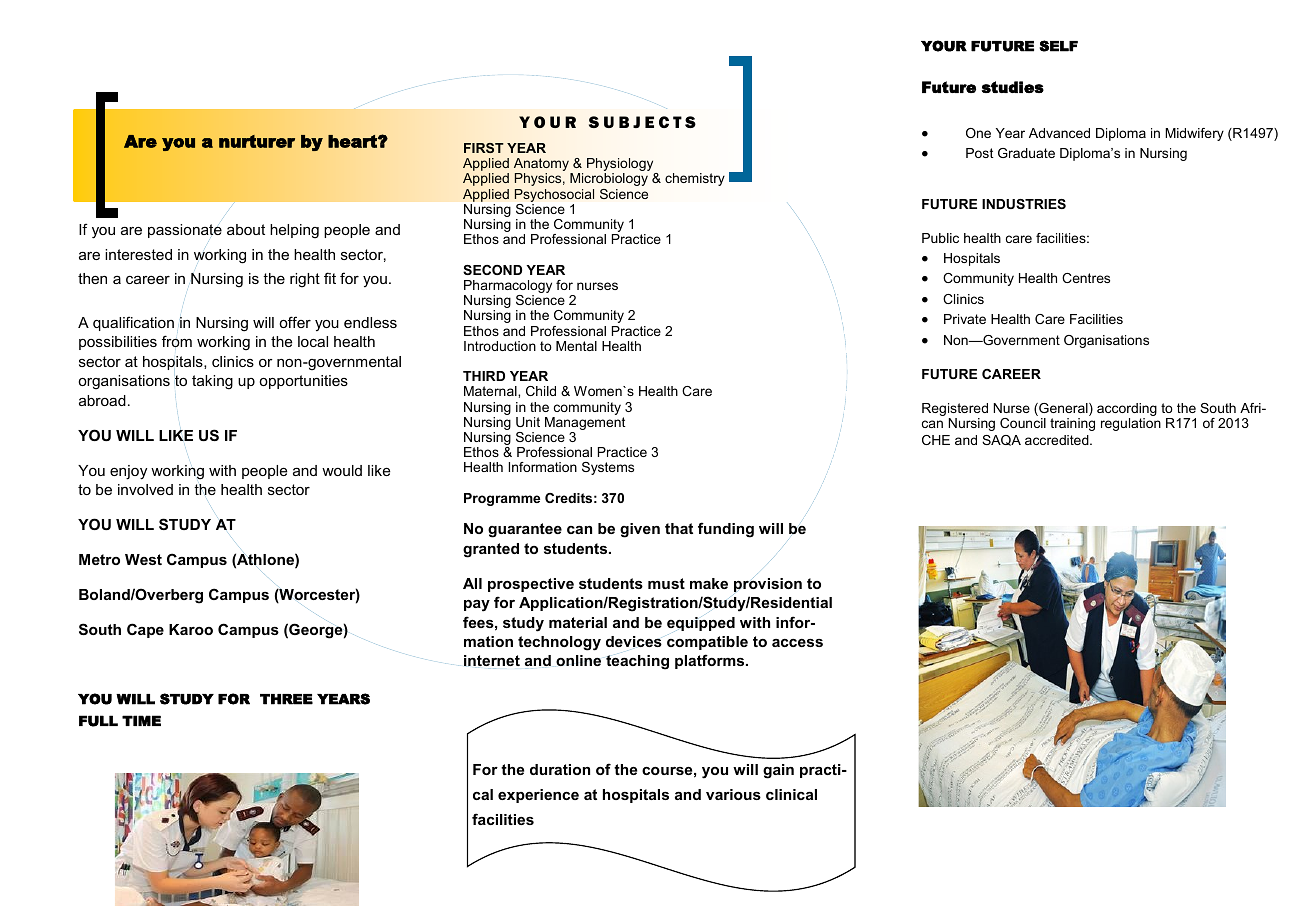  Describe the element at coordinates (1058, 46) in the screenshot. I see `SELF` at that location.
